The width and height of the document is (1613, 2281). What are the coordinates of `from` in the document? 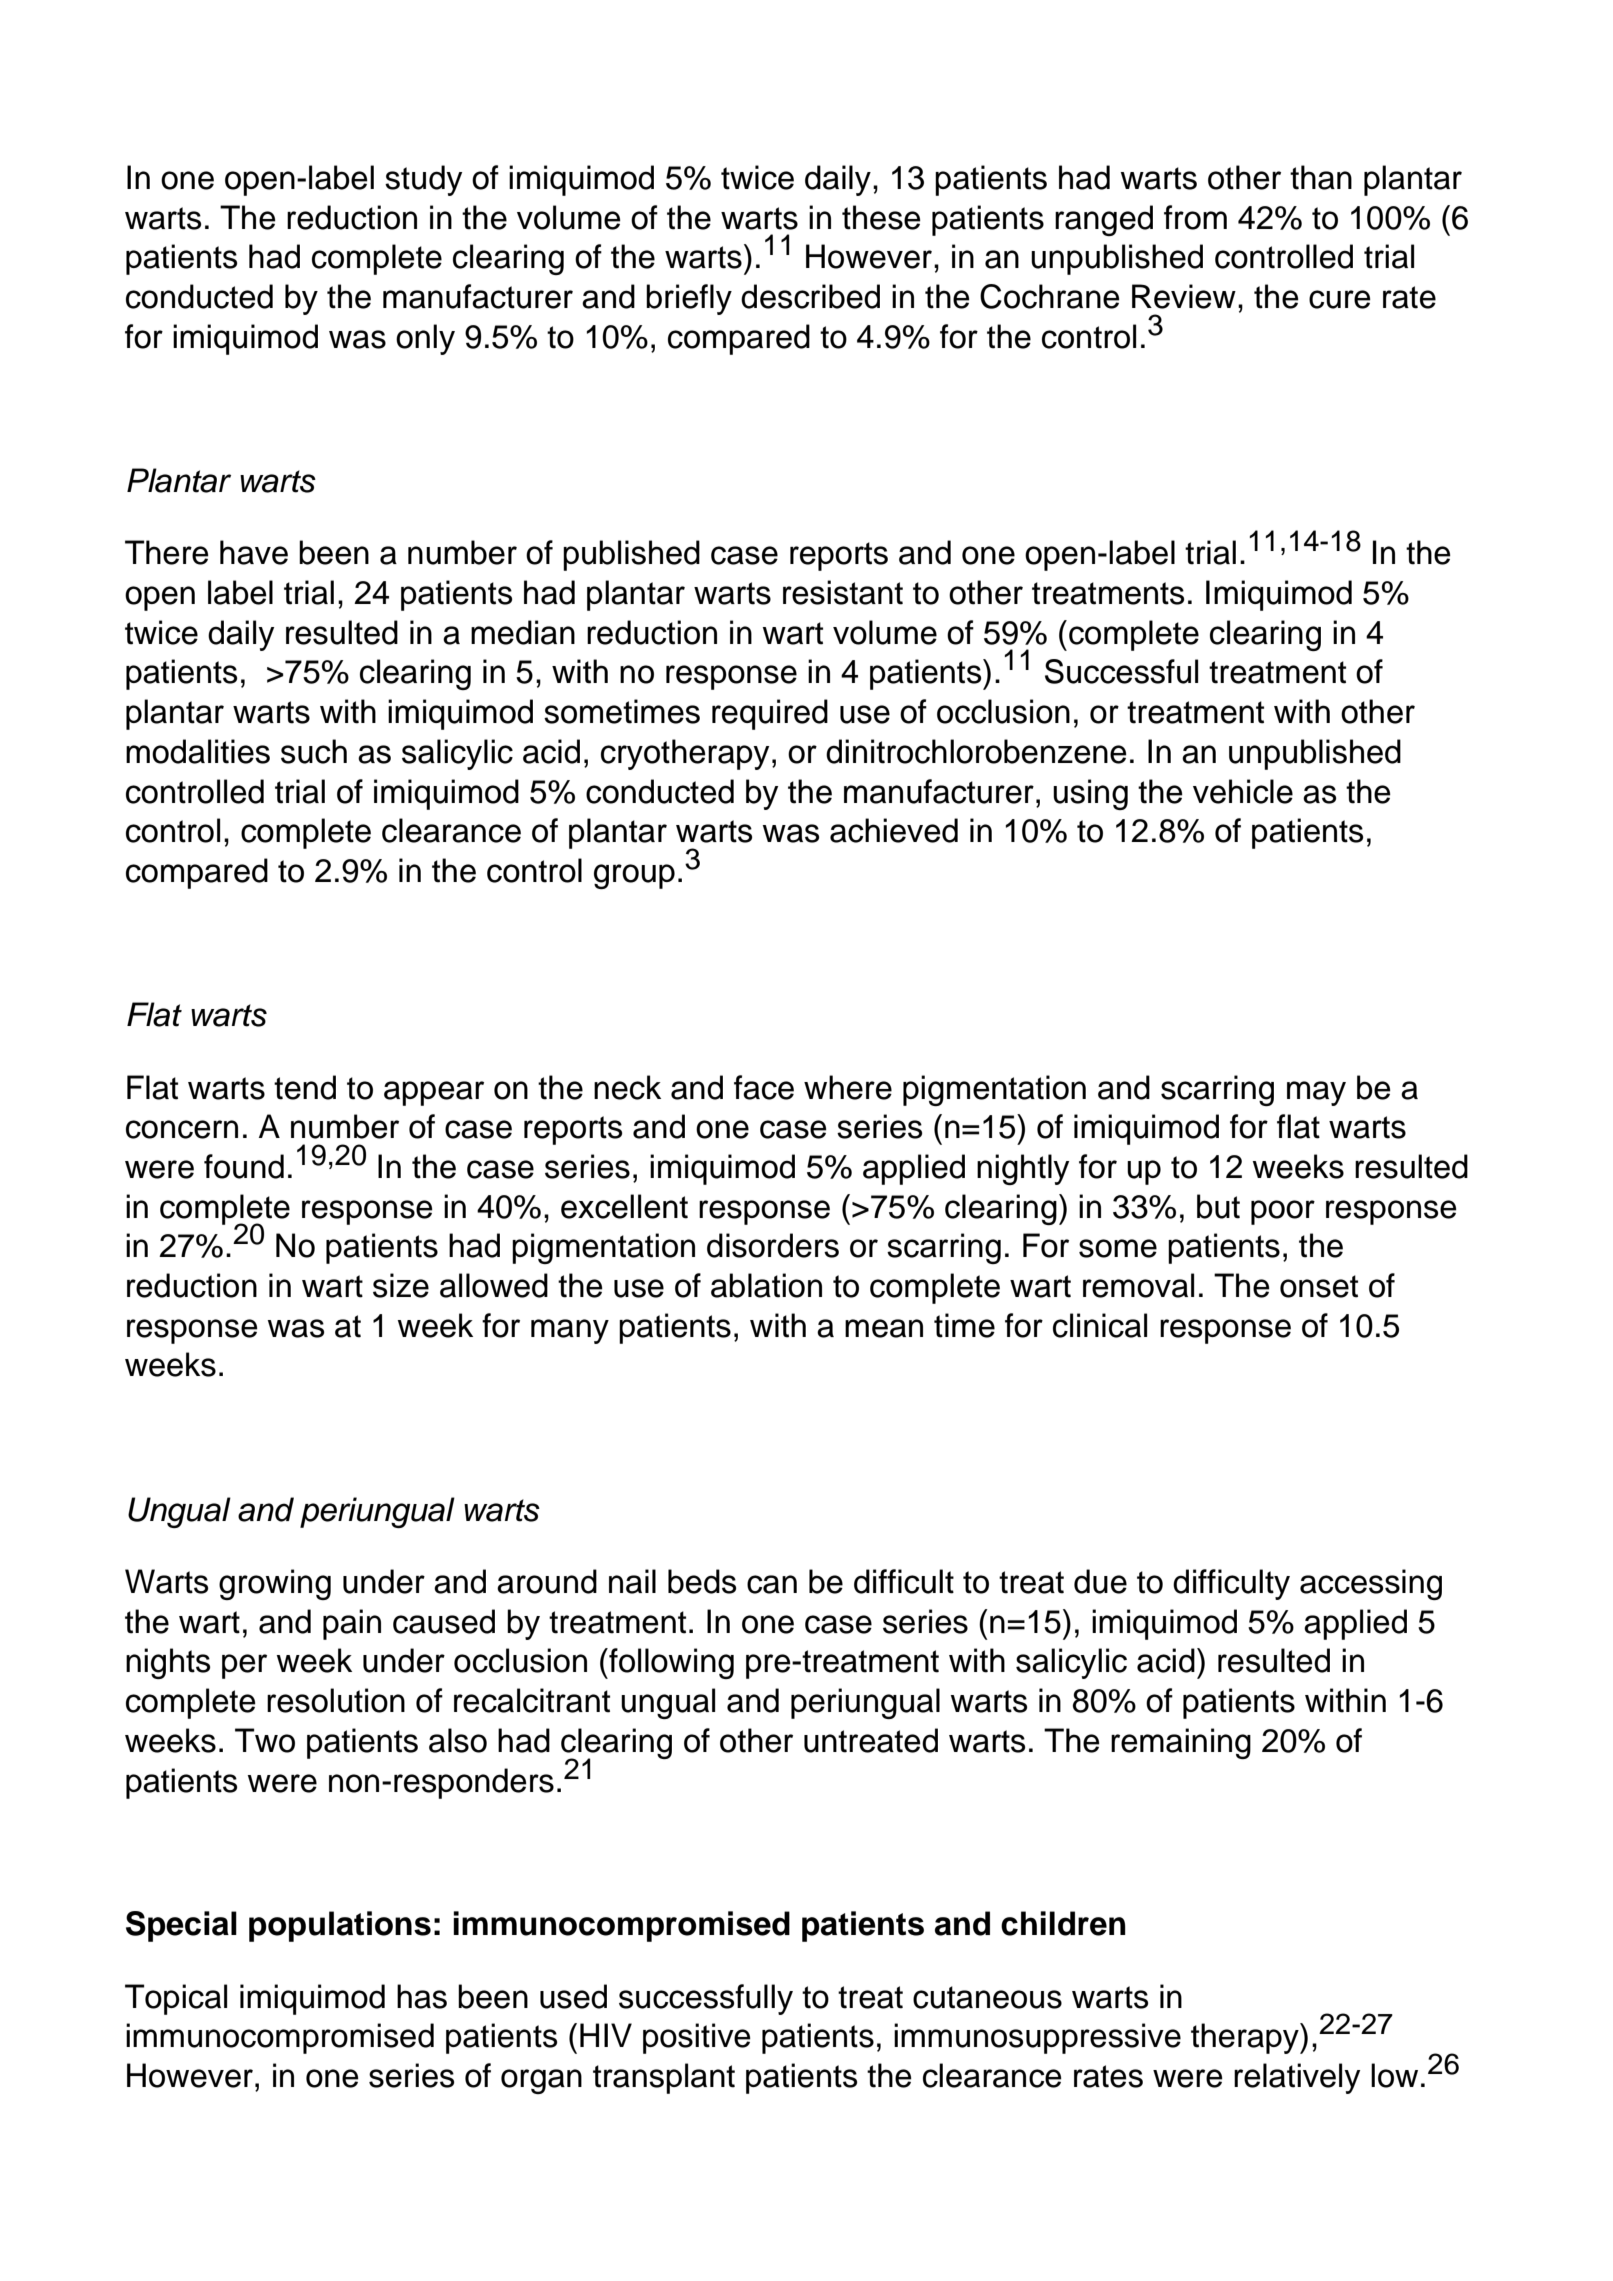 It's located at (1195, 217).
